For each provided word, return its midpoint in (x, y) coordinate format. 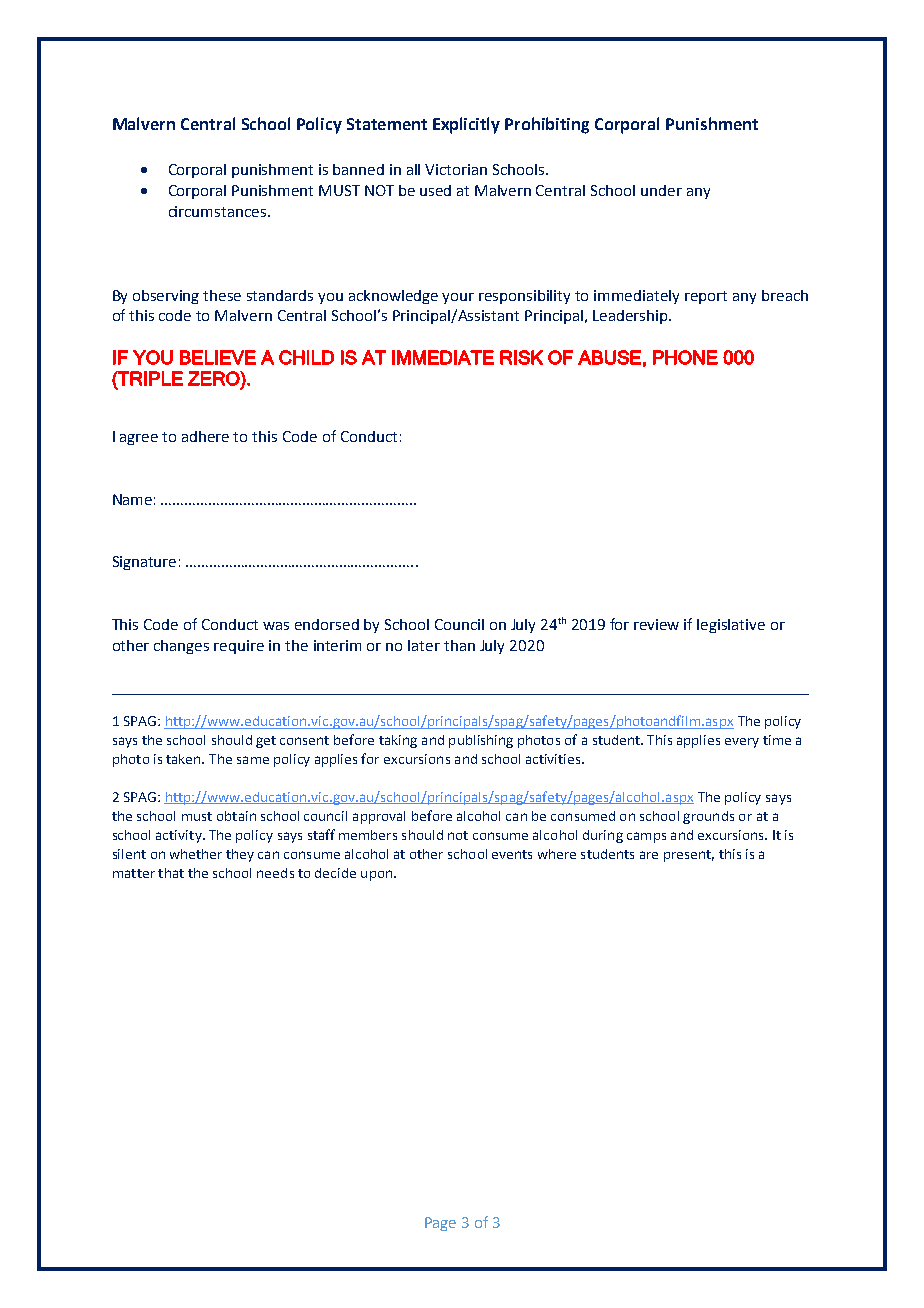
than (459, 645)
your (458, 298)
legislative (731, 626)
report (706, 297)
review (656, 624)
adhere (205, 436)
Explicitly (466, 125)
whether (196, 854)
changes (181, 647)
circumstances (217, 211)
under (661, 190)
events (512, 854)
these (222, 295)
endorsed (327, 624)
